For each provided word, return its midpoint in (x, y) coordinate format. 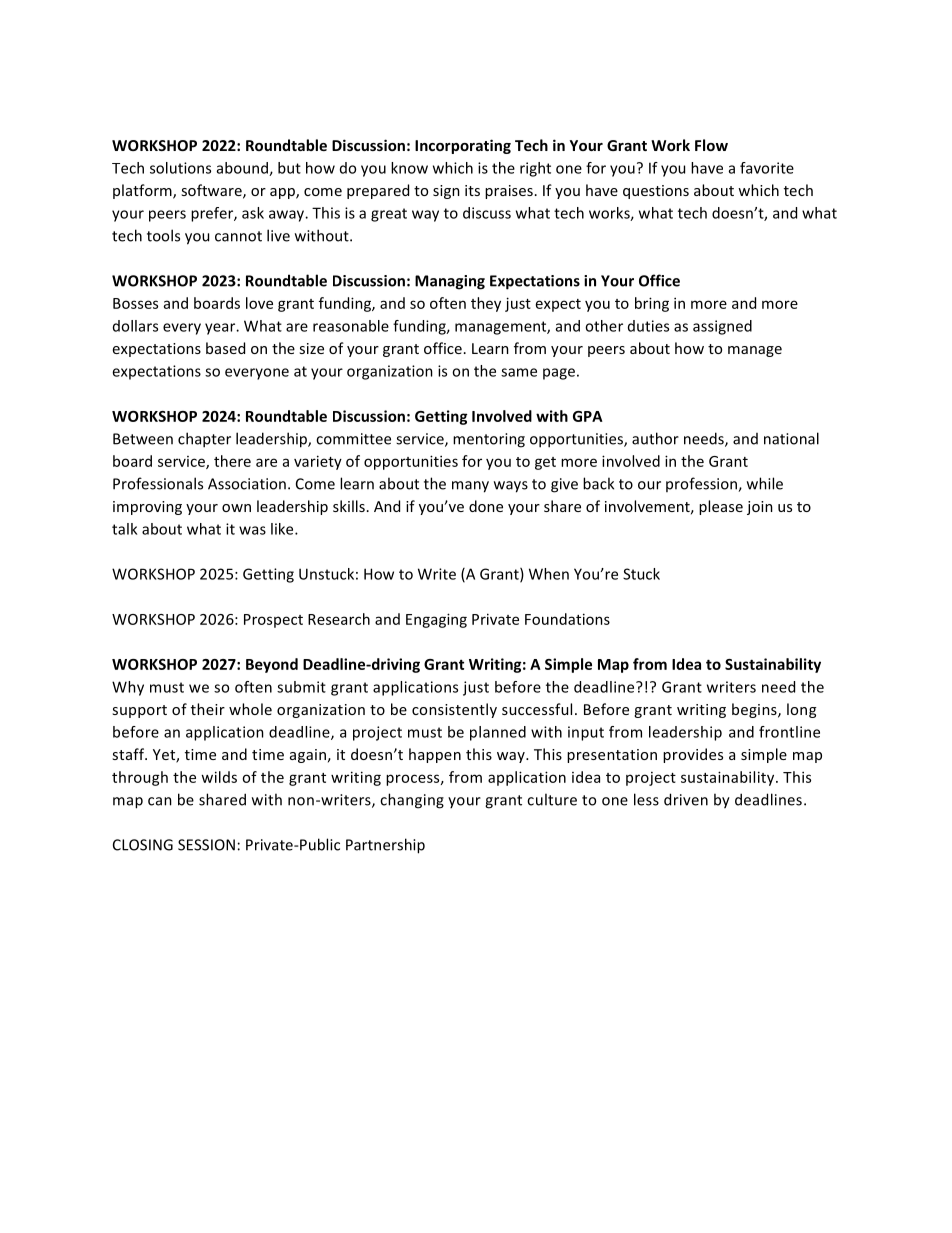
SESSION (206, 845)
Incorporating (463, 146)
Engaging (436, 620)
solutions (180, 168)
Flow (711, 145)
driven (686, 799)
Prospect (273, 621)
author (655, 438)
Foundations (567, 619)
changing (412, 801)
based (225, 348)
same (519, 372)
